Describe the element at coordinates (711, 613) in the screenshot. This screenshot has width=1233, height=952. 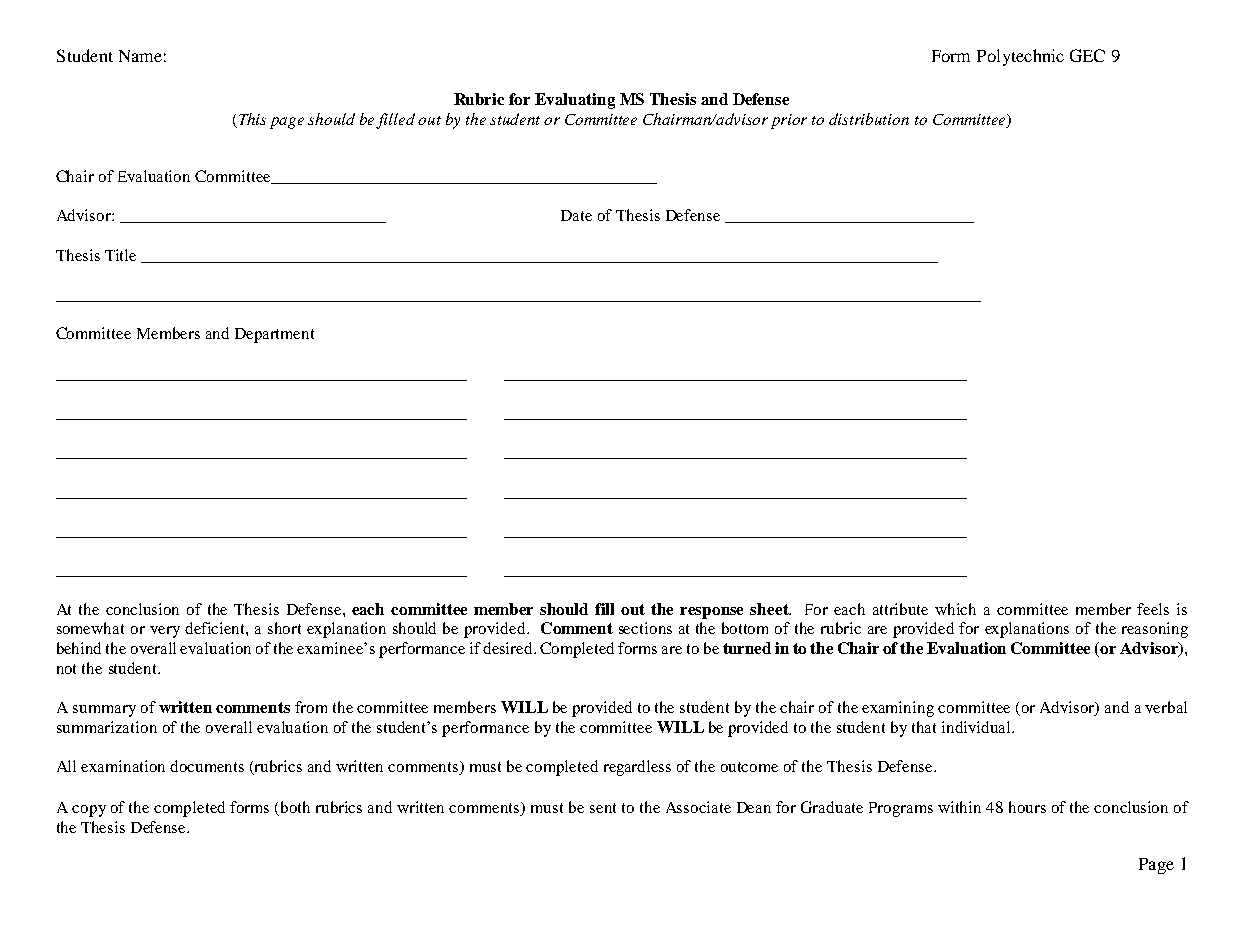
I see `response` at that location.
